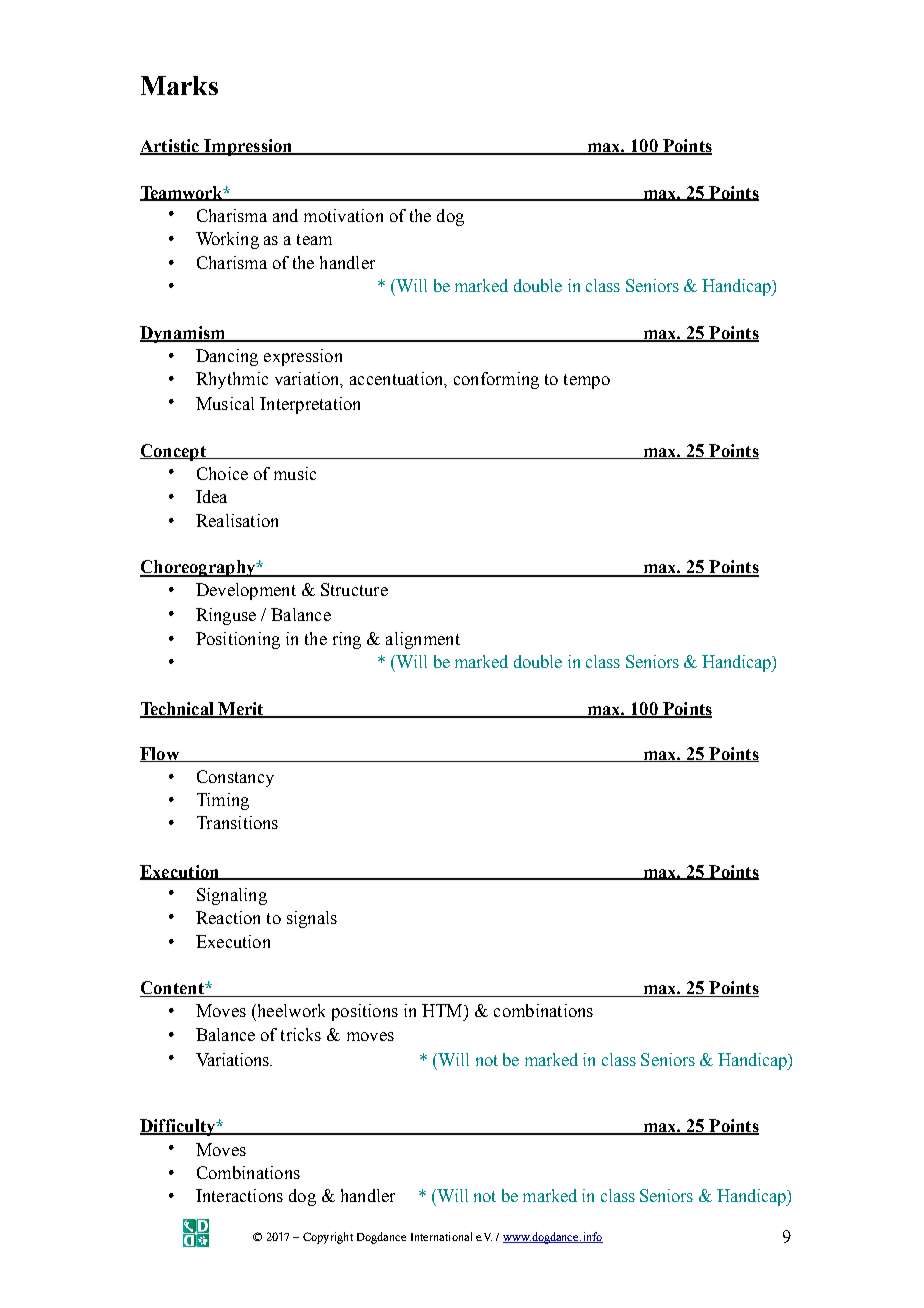 The width and height of the screenshot is (924, 1308). I want to click on Copyright, so click(328, 1238).
